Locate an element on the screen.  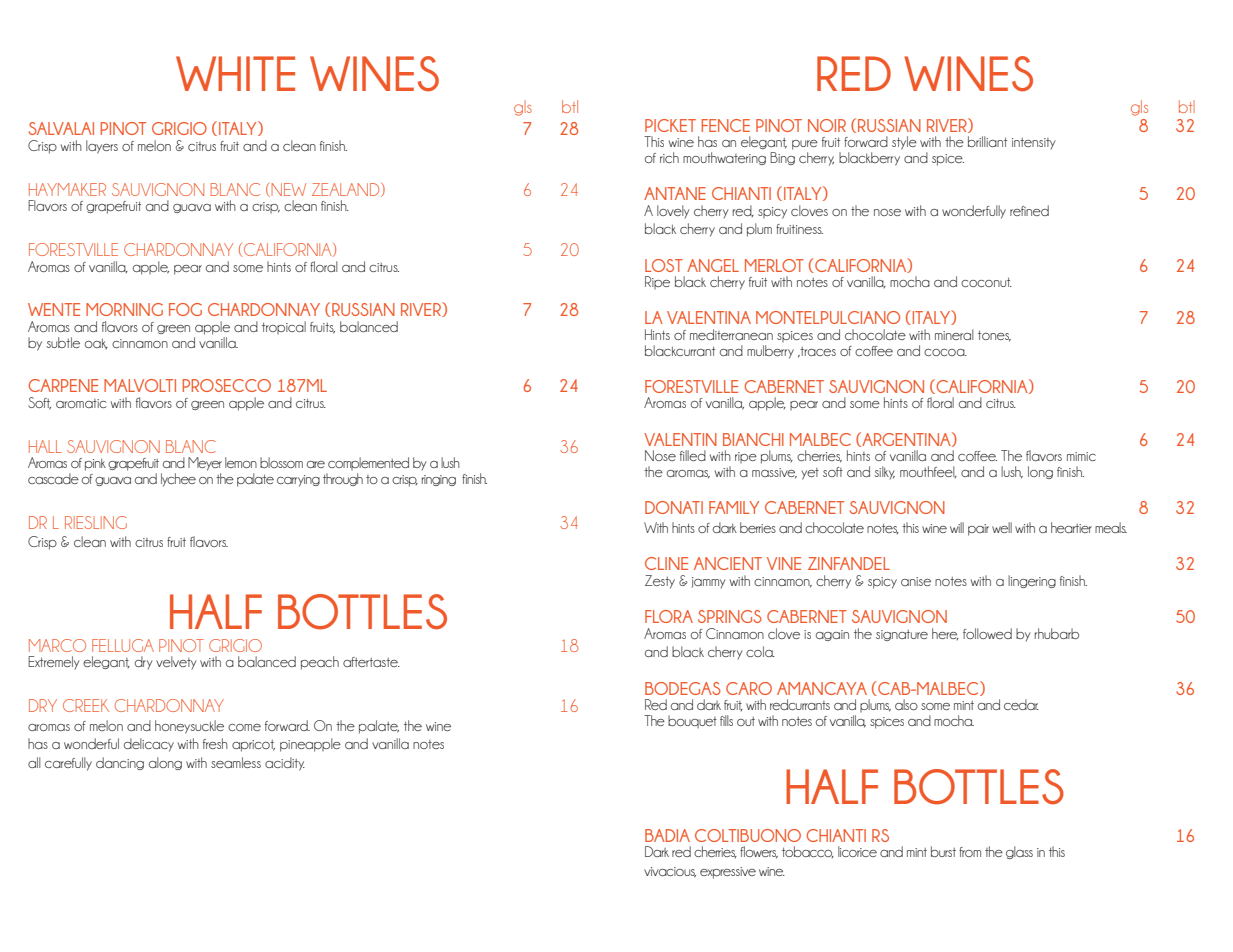
brilliant is located at coordinates (987, 141).
